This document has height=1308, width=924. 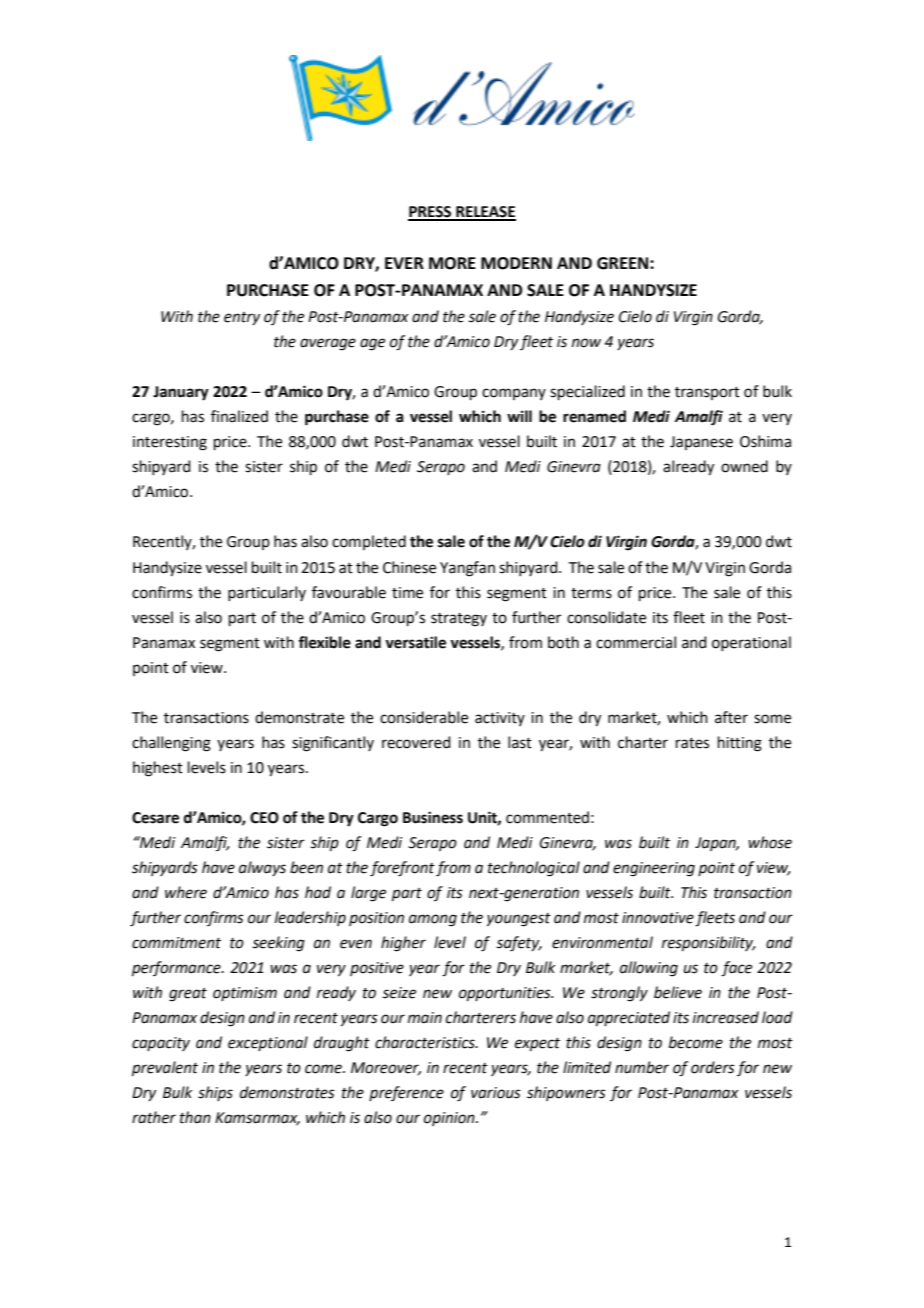 What do you see at coordinates (242, 318) in the document?
I see `entry` at bounding box center [242, 318].
